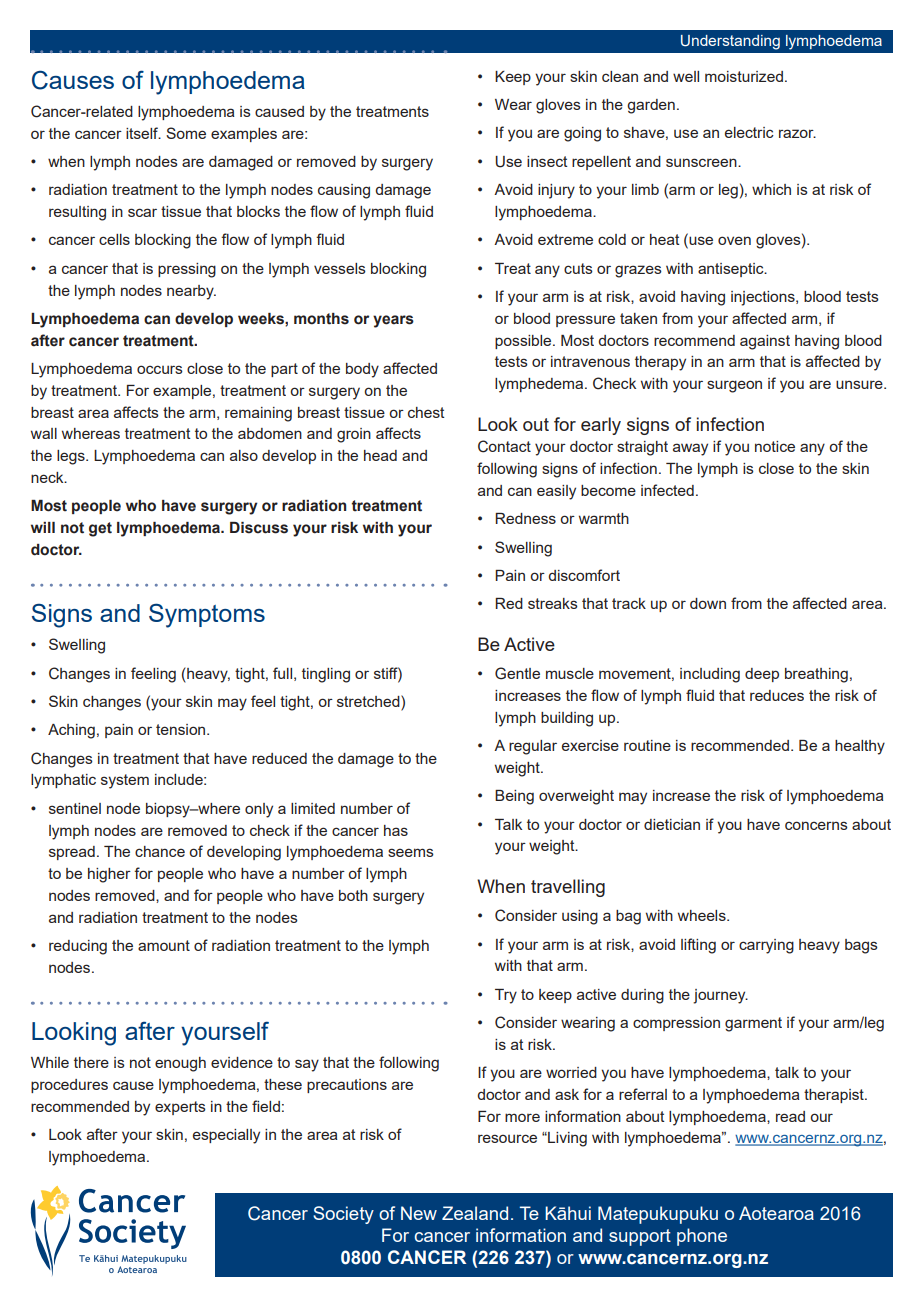 This screenshot has width=924, height=1308. What do you see at coordinates (816, 825) in the screenshot?
I see `concerns` at bounding box center [816, 825].
